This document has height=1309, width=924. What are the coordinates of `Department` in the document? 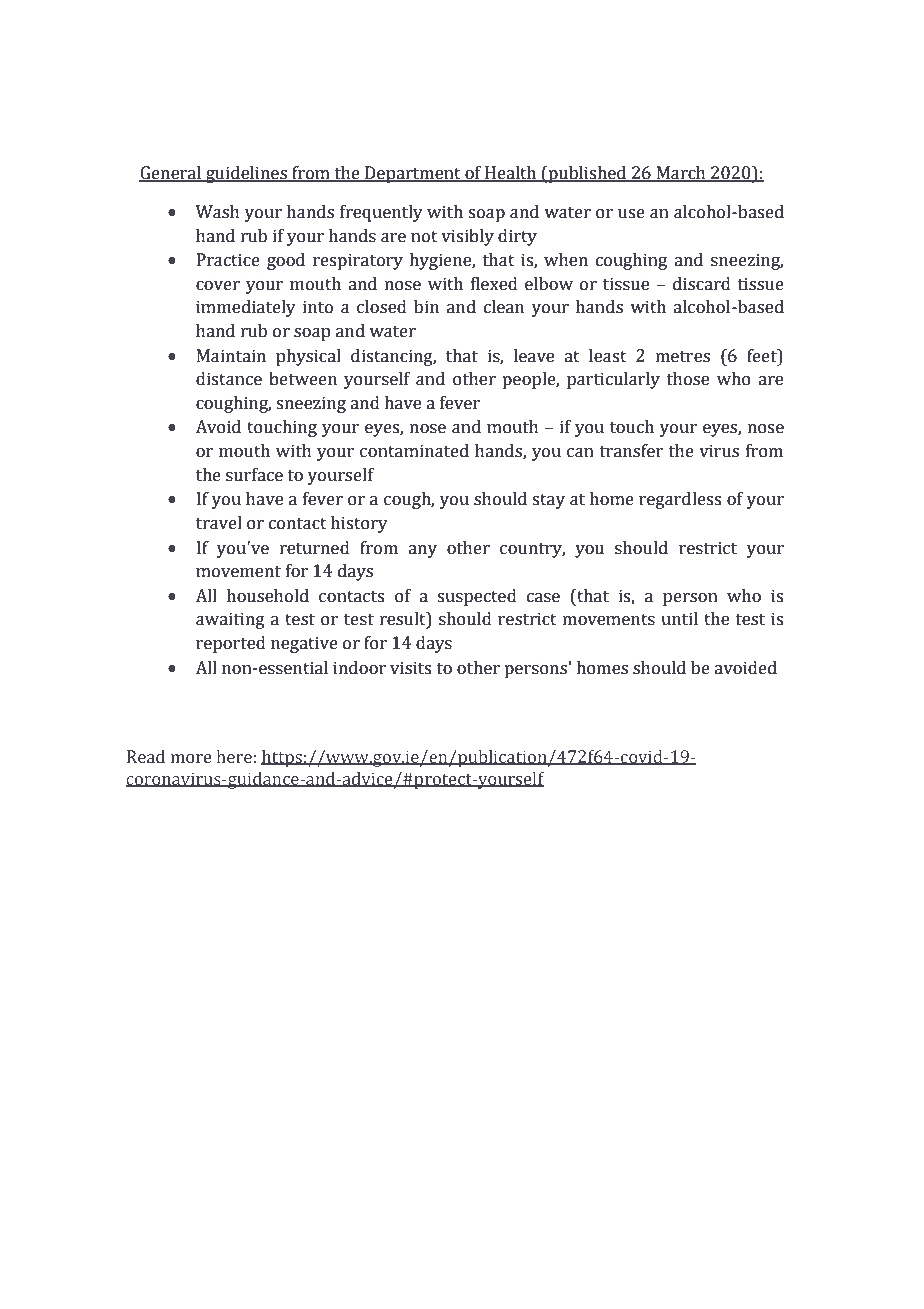 It's located at (413, 174).
